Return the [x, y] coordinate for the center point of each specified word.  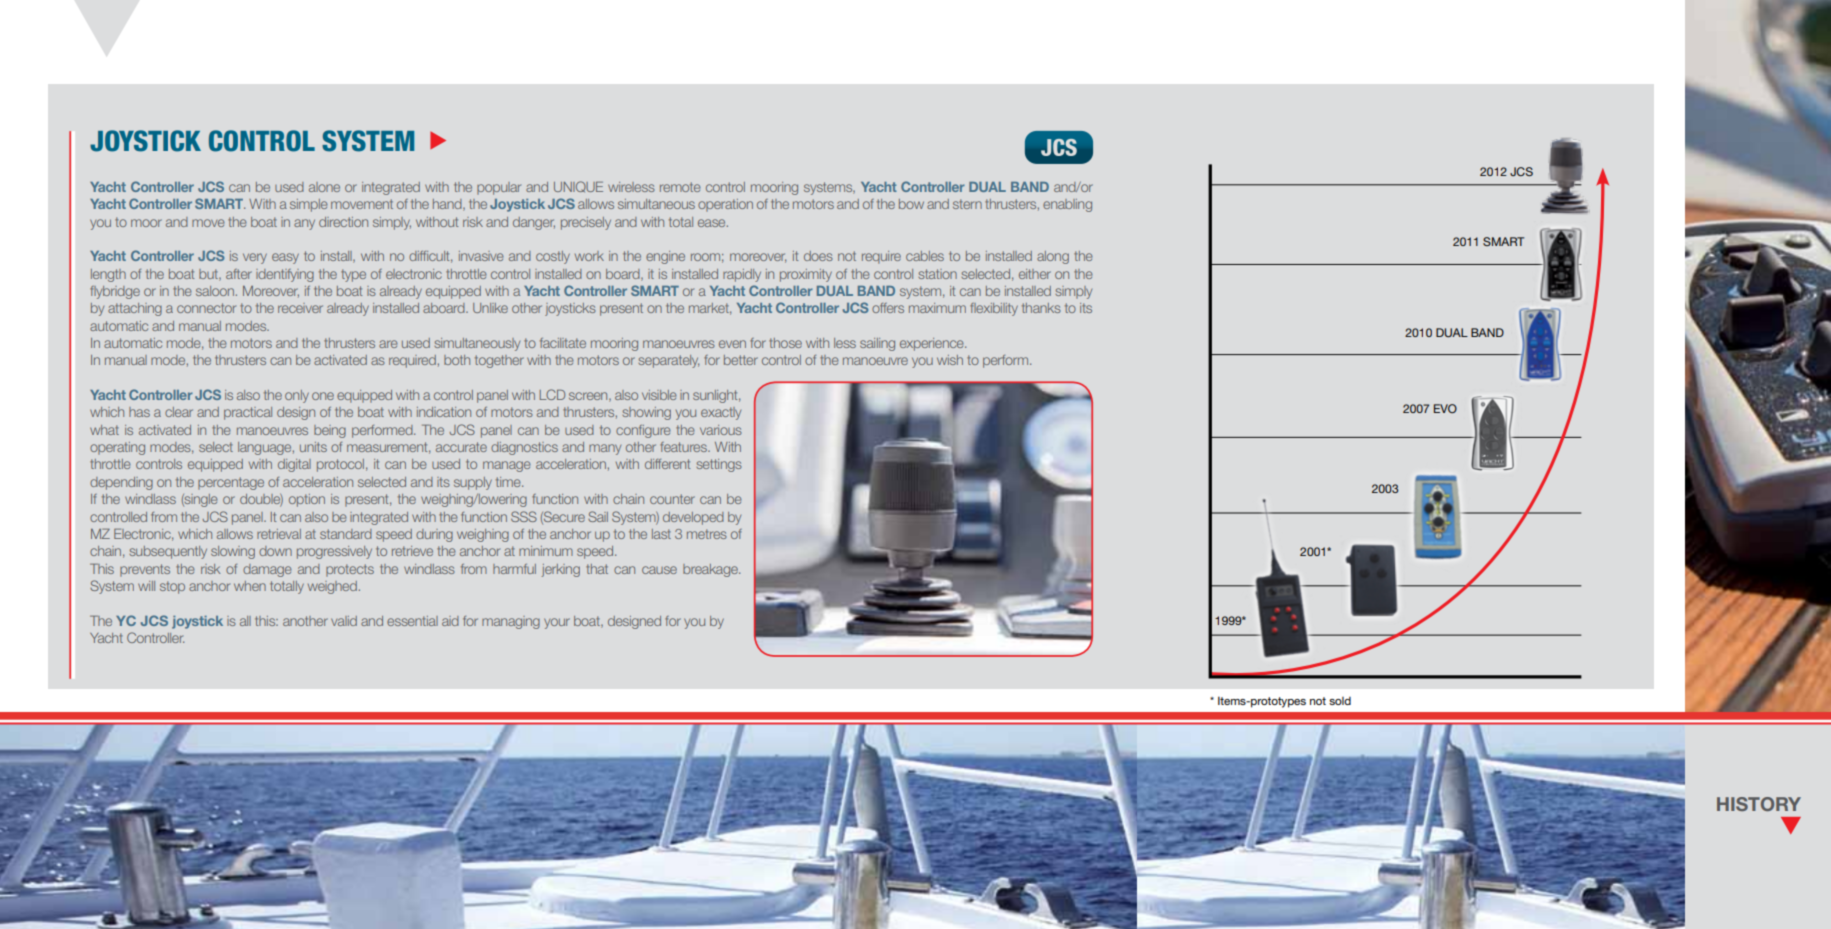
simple [309, 205]
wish [950, 360]
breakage [711, 570]
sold [1340, 701]
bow [911, 204]
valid [344, 621]
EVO [1445, 408]
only [297, 396]
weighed [332, 587]
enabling [1067, 205]
